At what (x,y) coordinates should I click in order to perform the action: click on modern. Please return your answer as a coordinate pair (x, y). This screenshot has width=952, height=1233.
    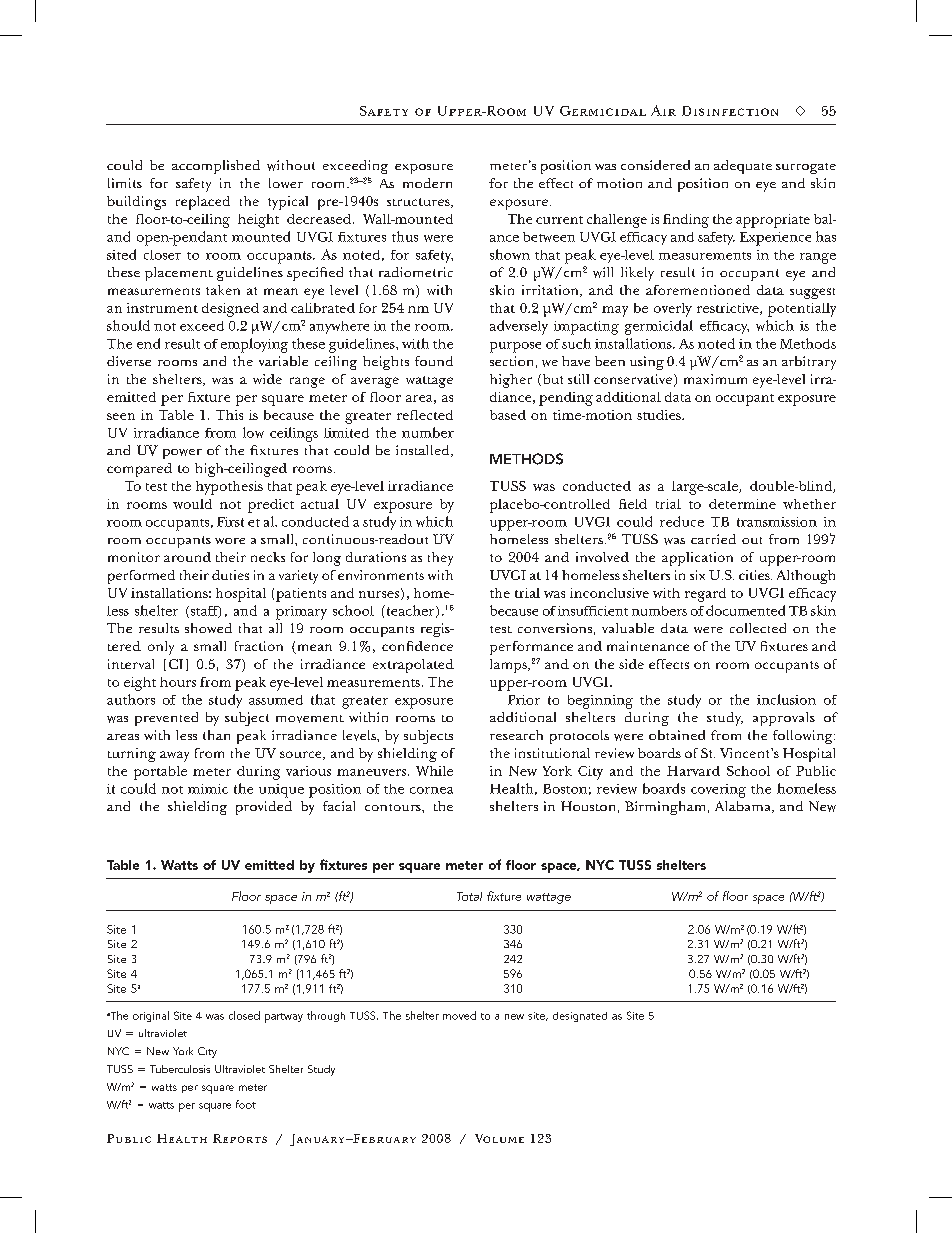
    Looking at the image, I should click on (427, 183).
